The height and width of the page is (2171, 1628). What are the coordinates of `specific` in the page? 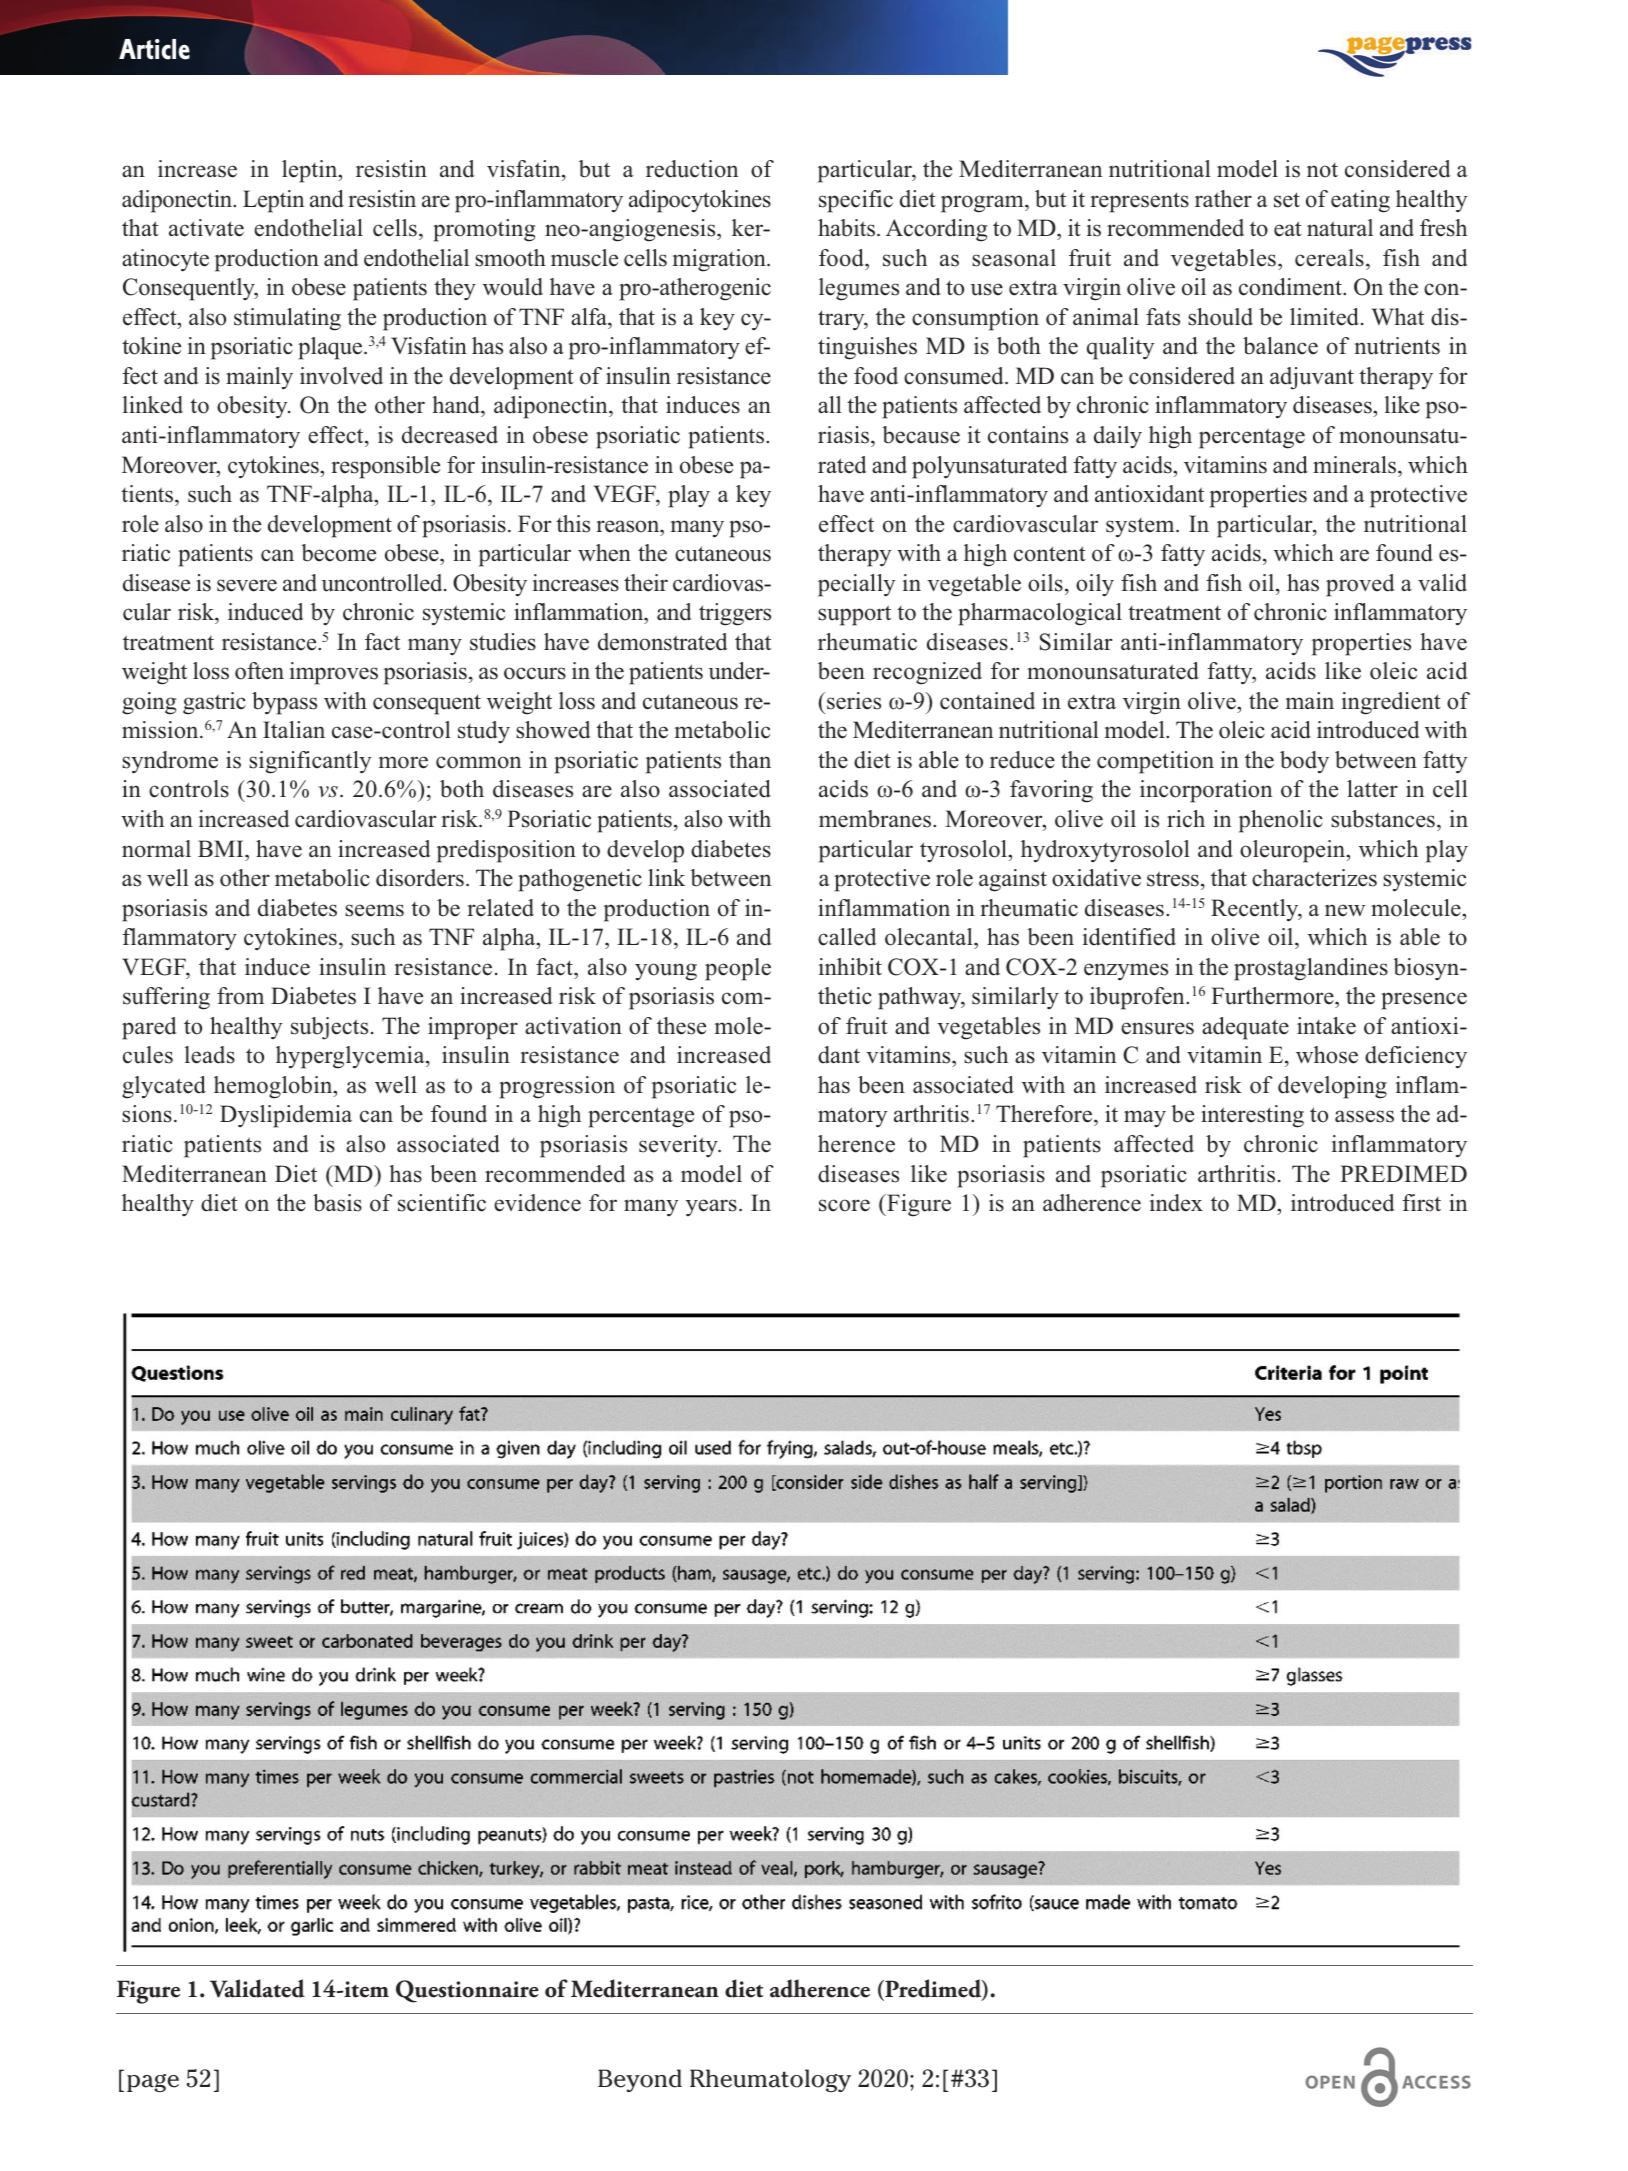 It's located at (856, 201).
